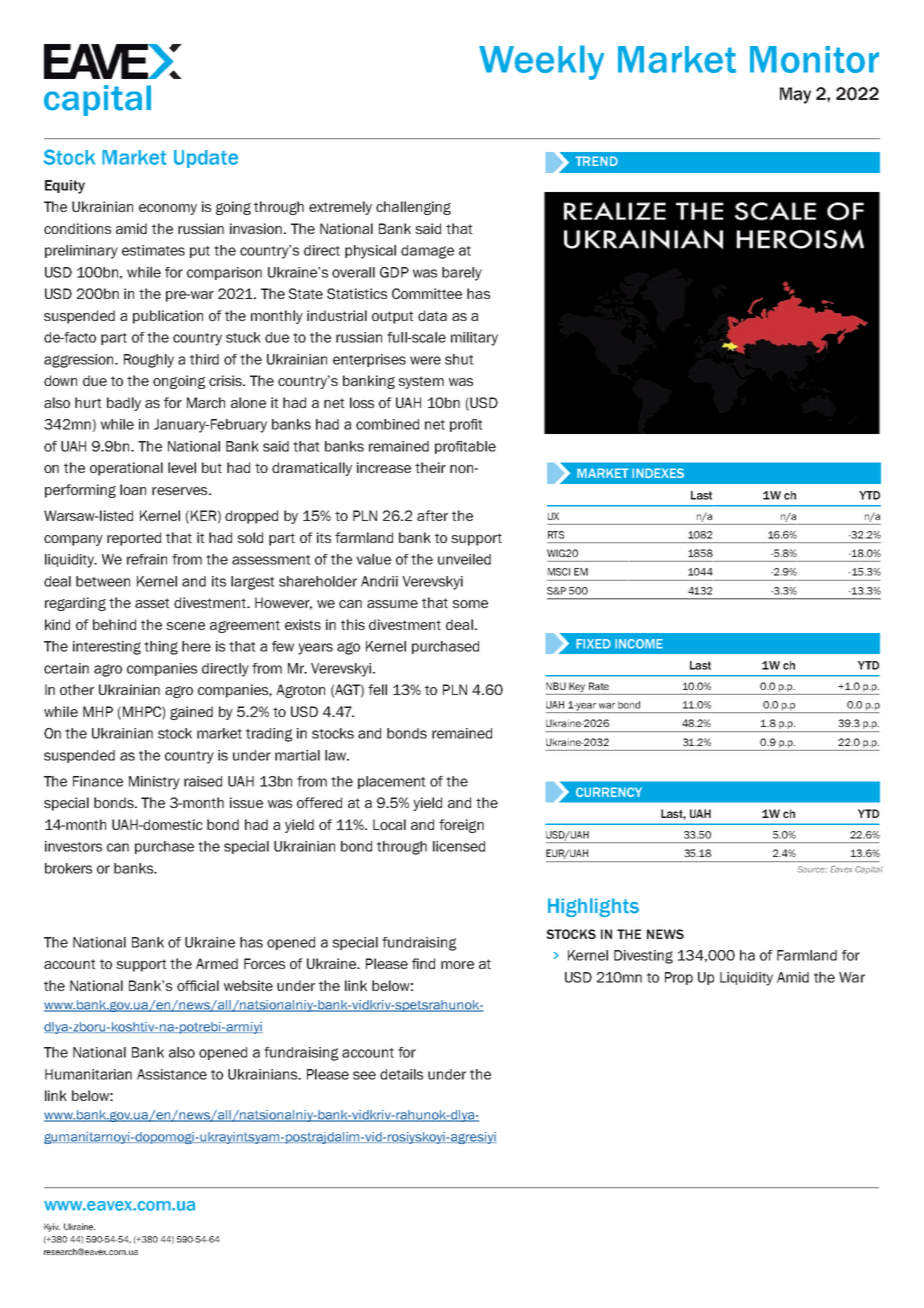 The image size is (924, 1308). What do you see at coordinates (206, 159) in the screenshot?
I see `Update` at bounding box center [206, 159].
